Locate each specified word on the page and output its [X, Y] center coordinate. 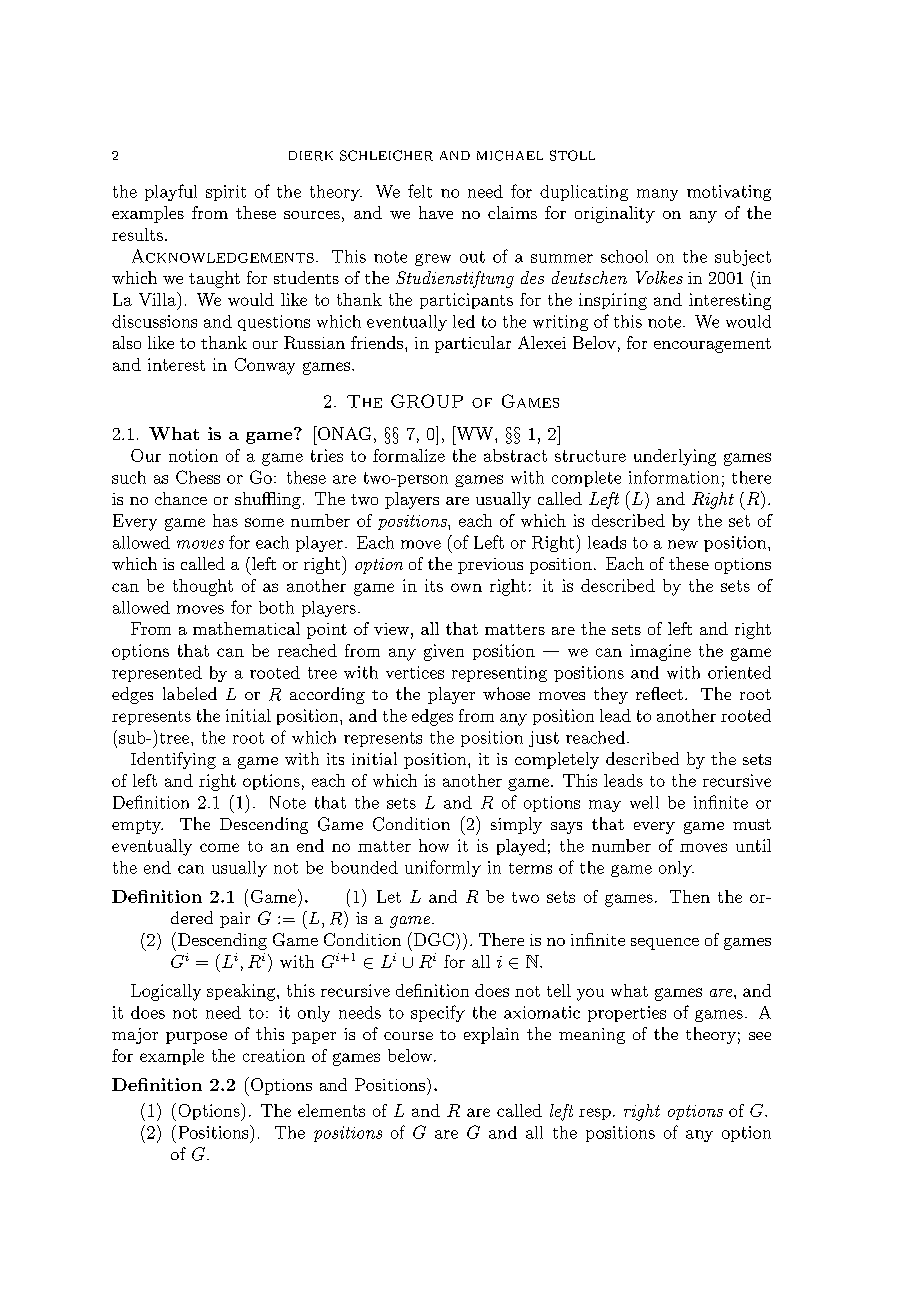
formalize [409, 455]
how [434, 845]
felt [420, 191]
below [410, 1055]
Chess [198, 477]
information [674, 477]
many [657, 195]
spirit [226, 193]
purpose [196, 1038]
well [644, 802]
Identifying [173, 760]
